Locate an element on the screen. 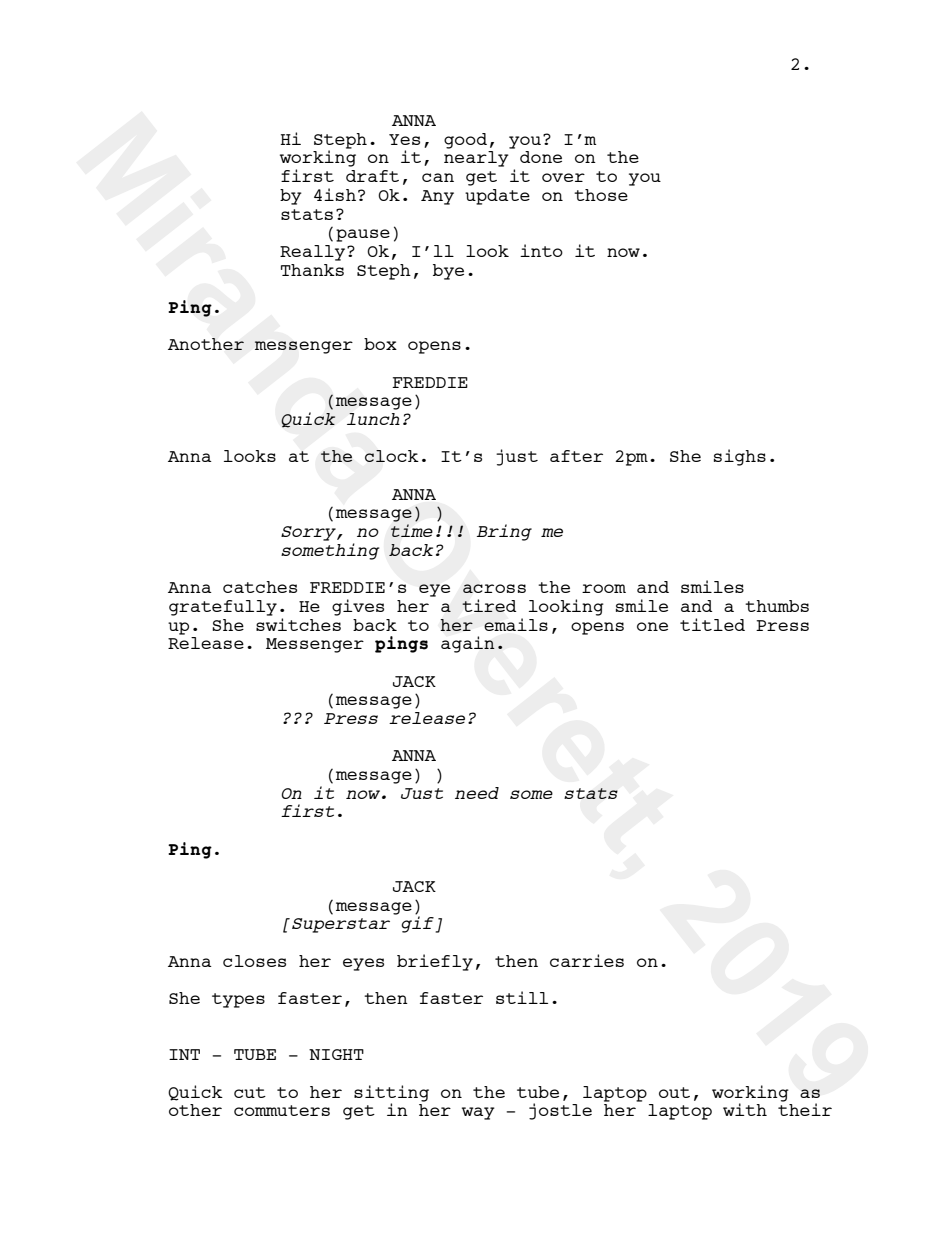 This screenshot has width=952, height=1233. those is located at coordinates (601, 195).
